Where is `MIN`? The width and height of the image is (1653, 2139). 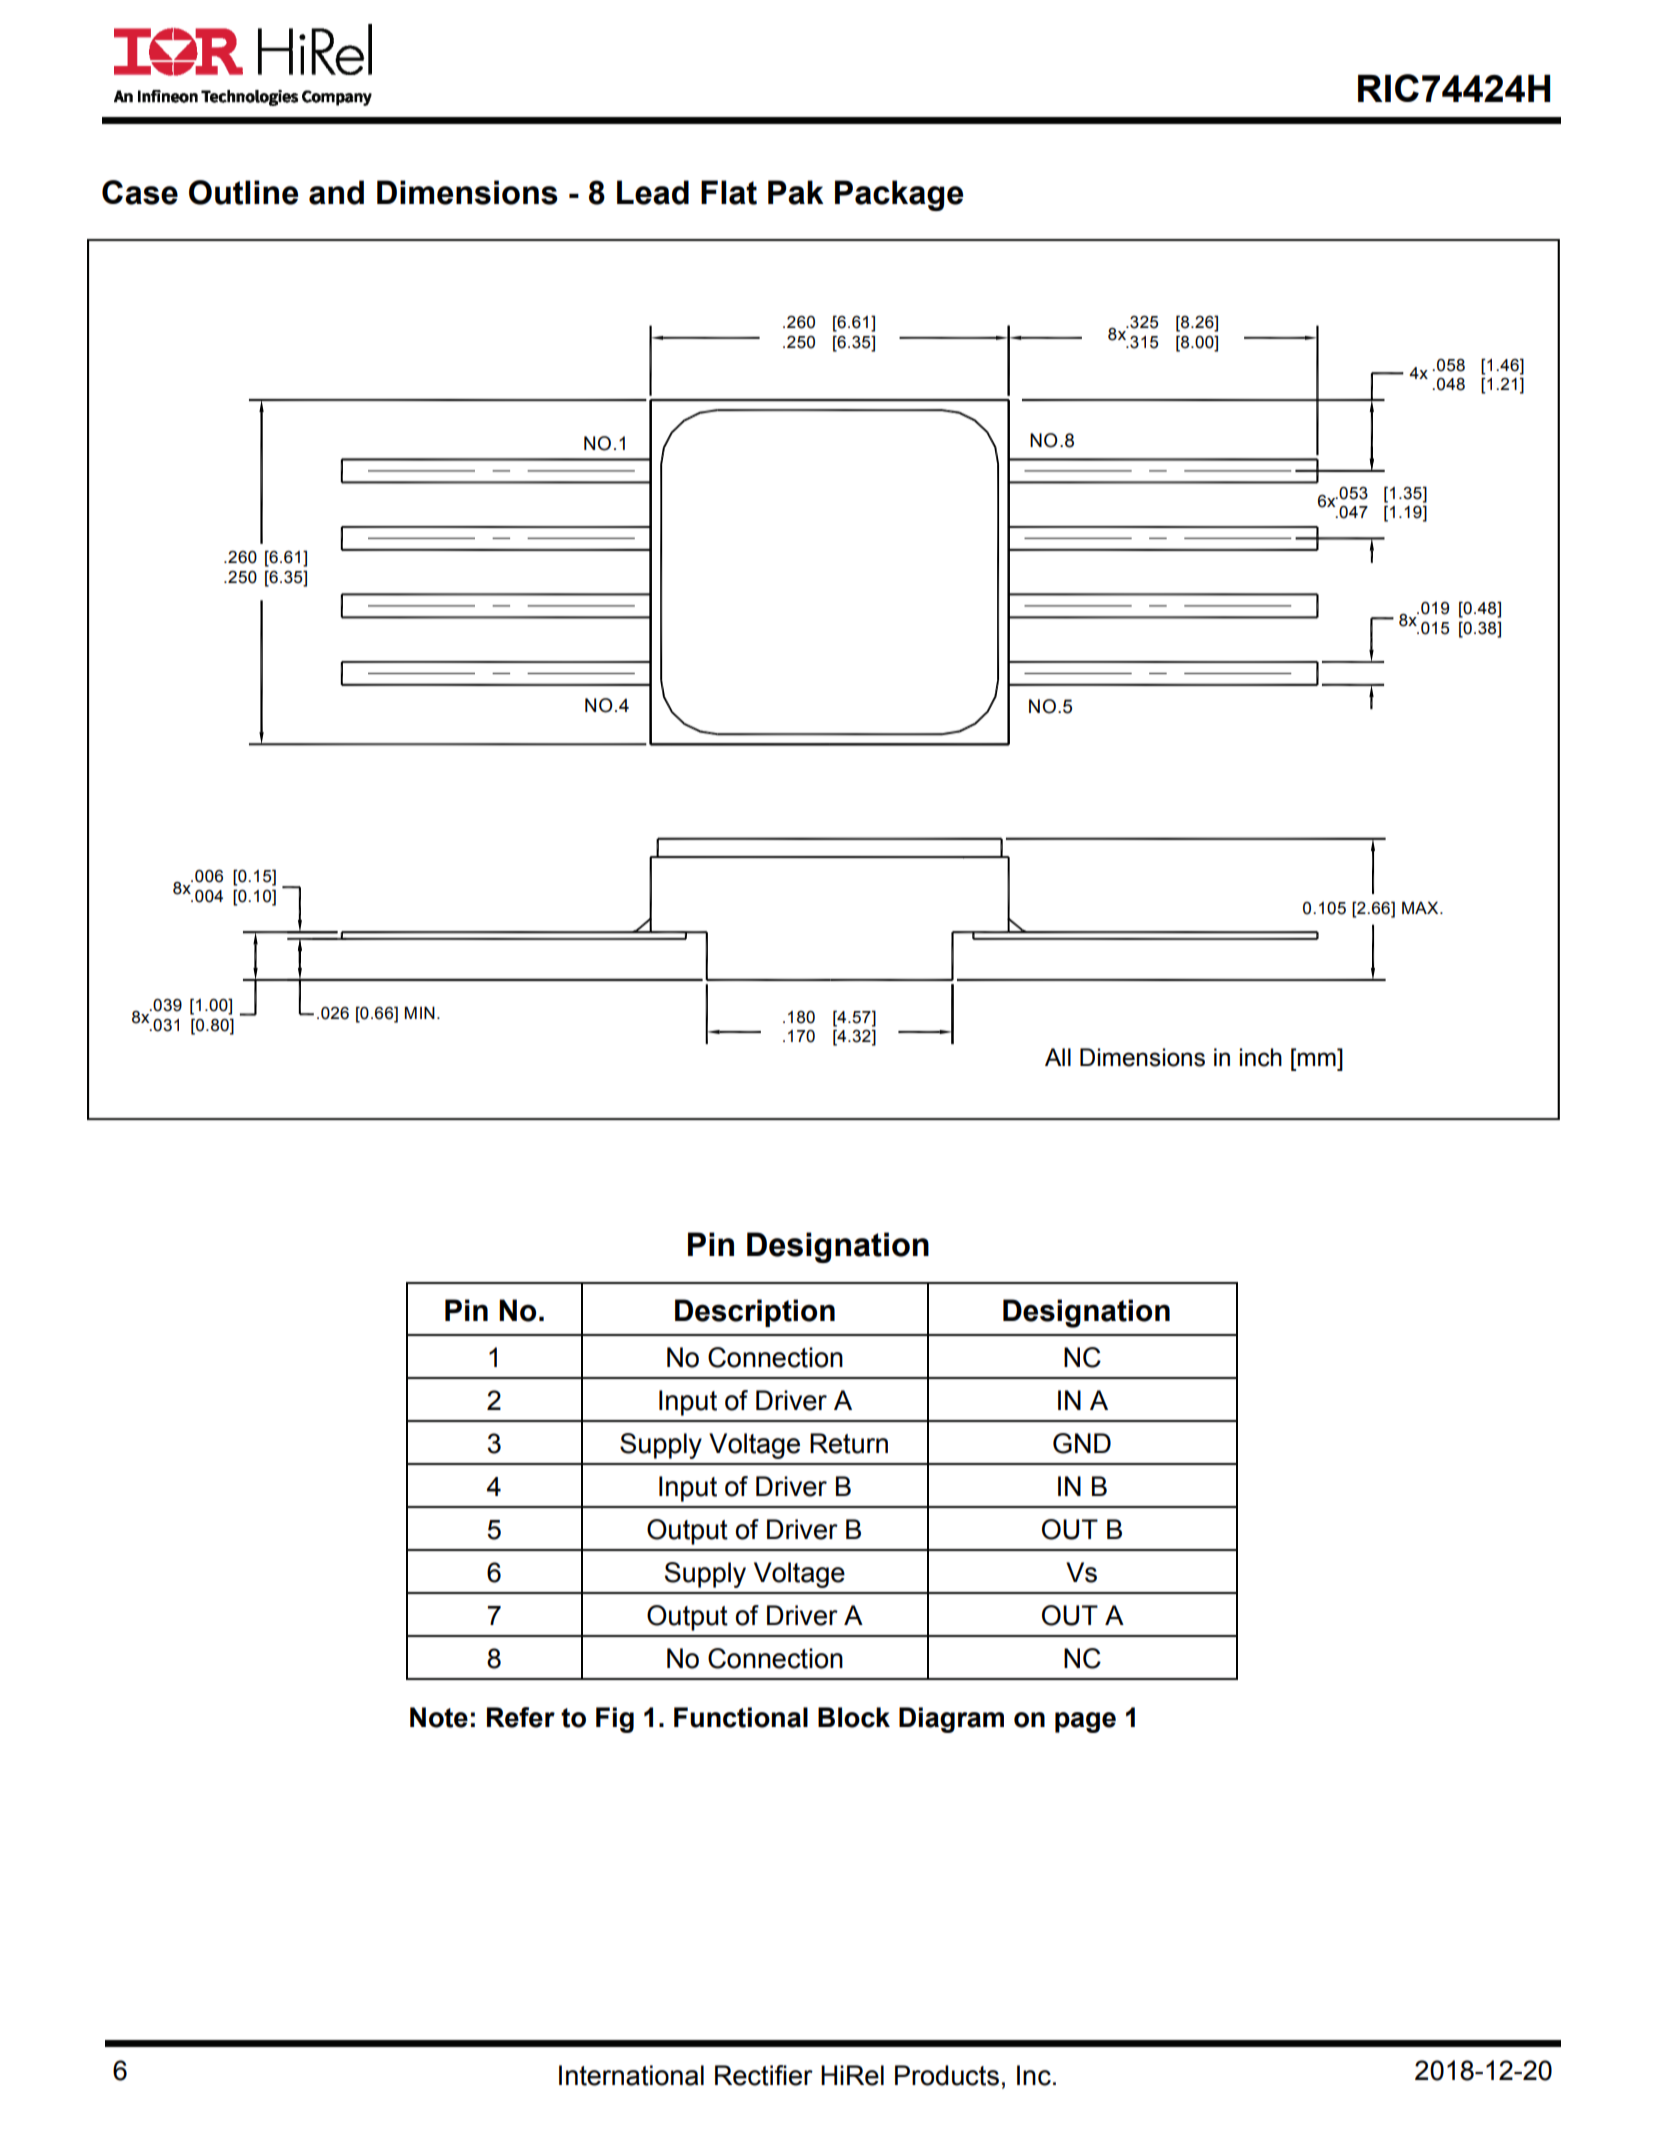
MIN is located at coordinates (420, 1012).
